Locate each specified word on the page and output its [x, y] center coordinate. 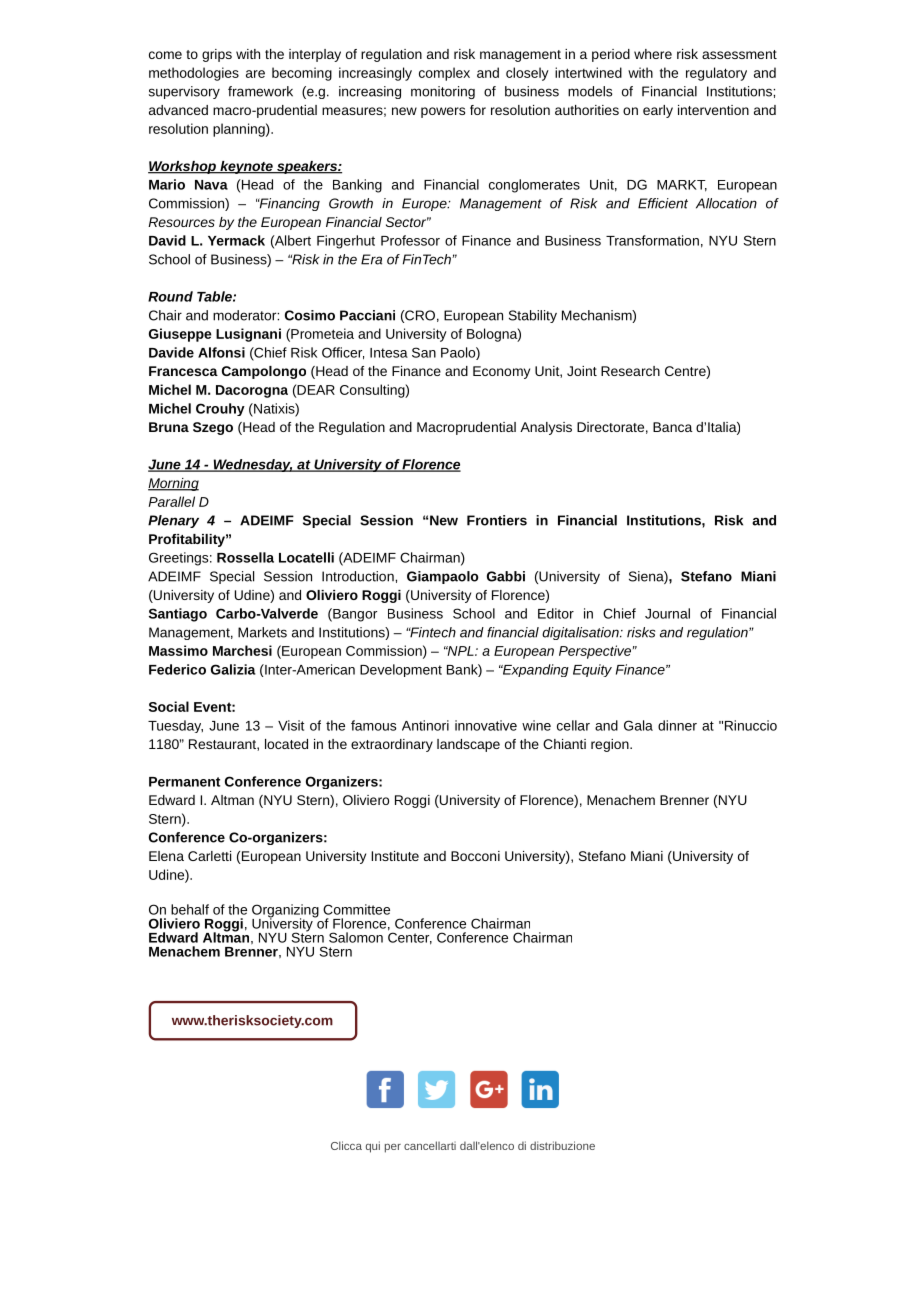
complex [444, 74]
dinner [677, 725]
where [653, 54]
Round [170, 296]
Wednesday [252, 465]
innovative [486, 725]
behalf [190, 909]
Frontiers [497, 520]
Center [410, 937]
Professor [410, 240]
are [255, 74]
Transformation [652, 240]
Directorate [610, 427]
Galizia [233, 669]
